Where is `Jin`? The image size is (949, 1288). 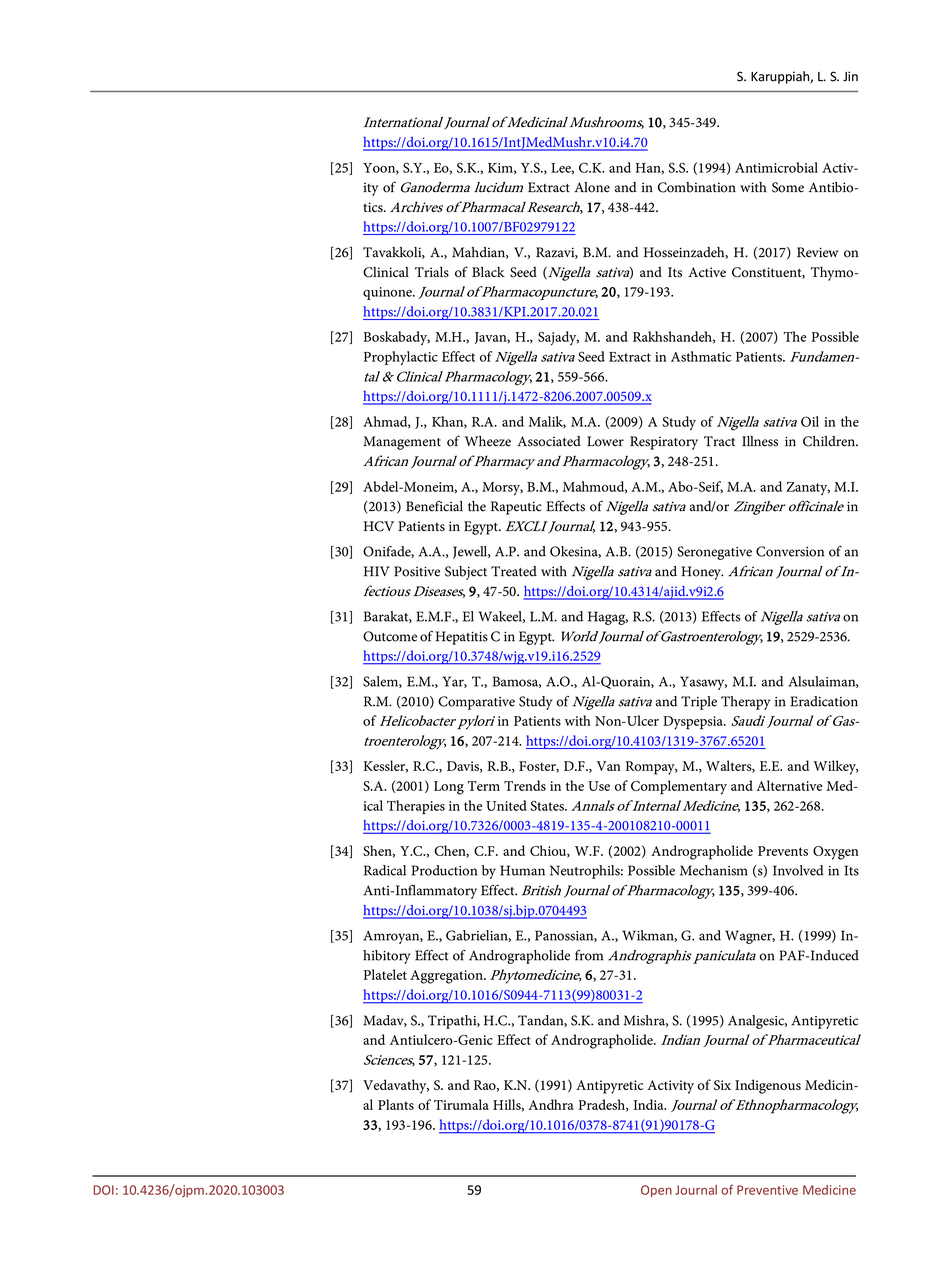 Jin is located at coordinates (850, 76).
